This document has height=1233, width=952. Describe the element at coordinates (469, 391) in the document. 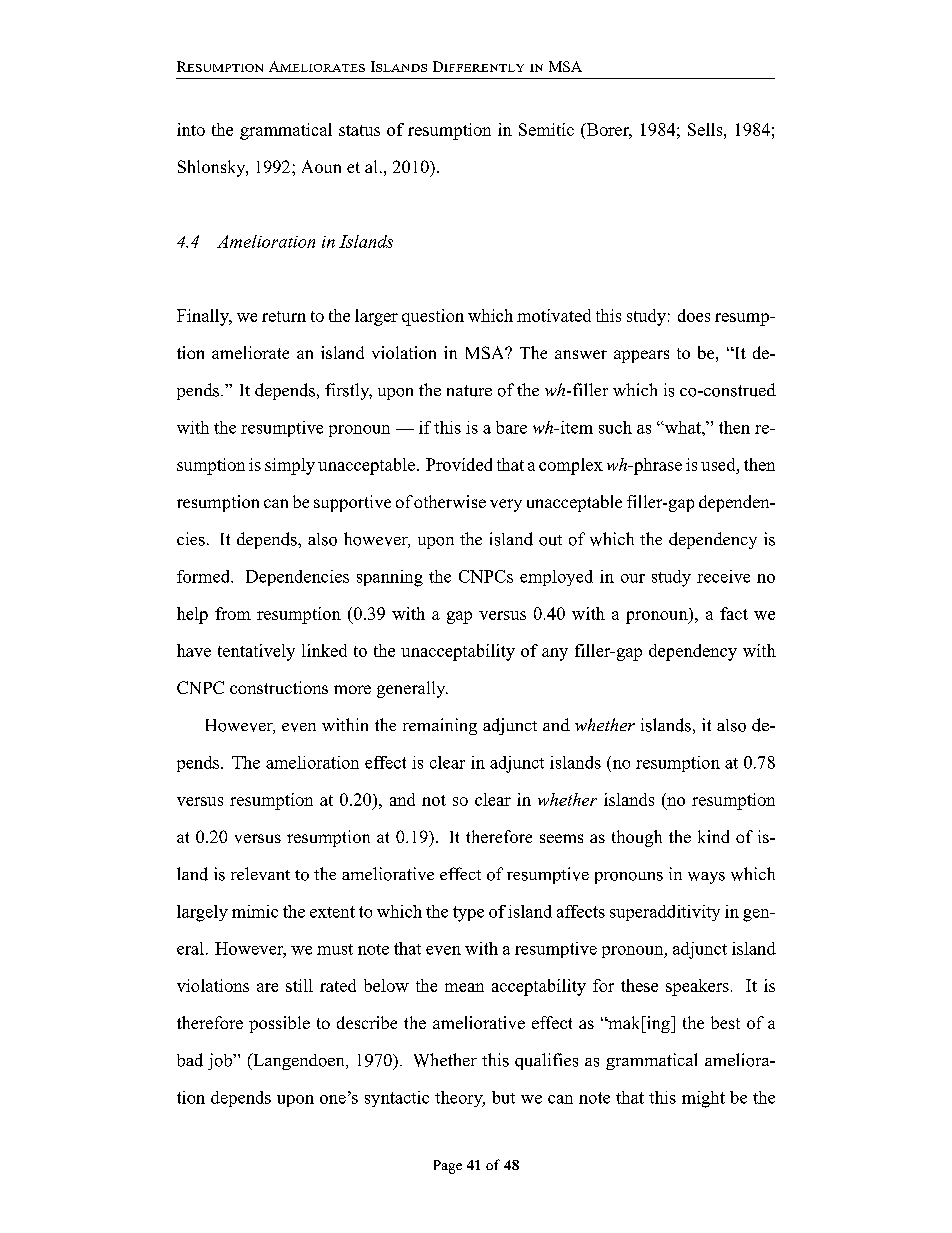

I see `nature` at that location.
